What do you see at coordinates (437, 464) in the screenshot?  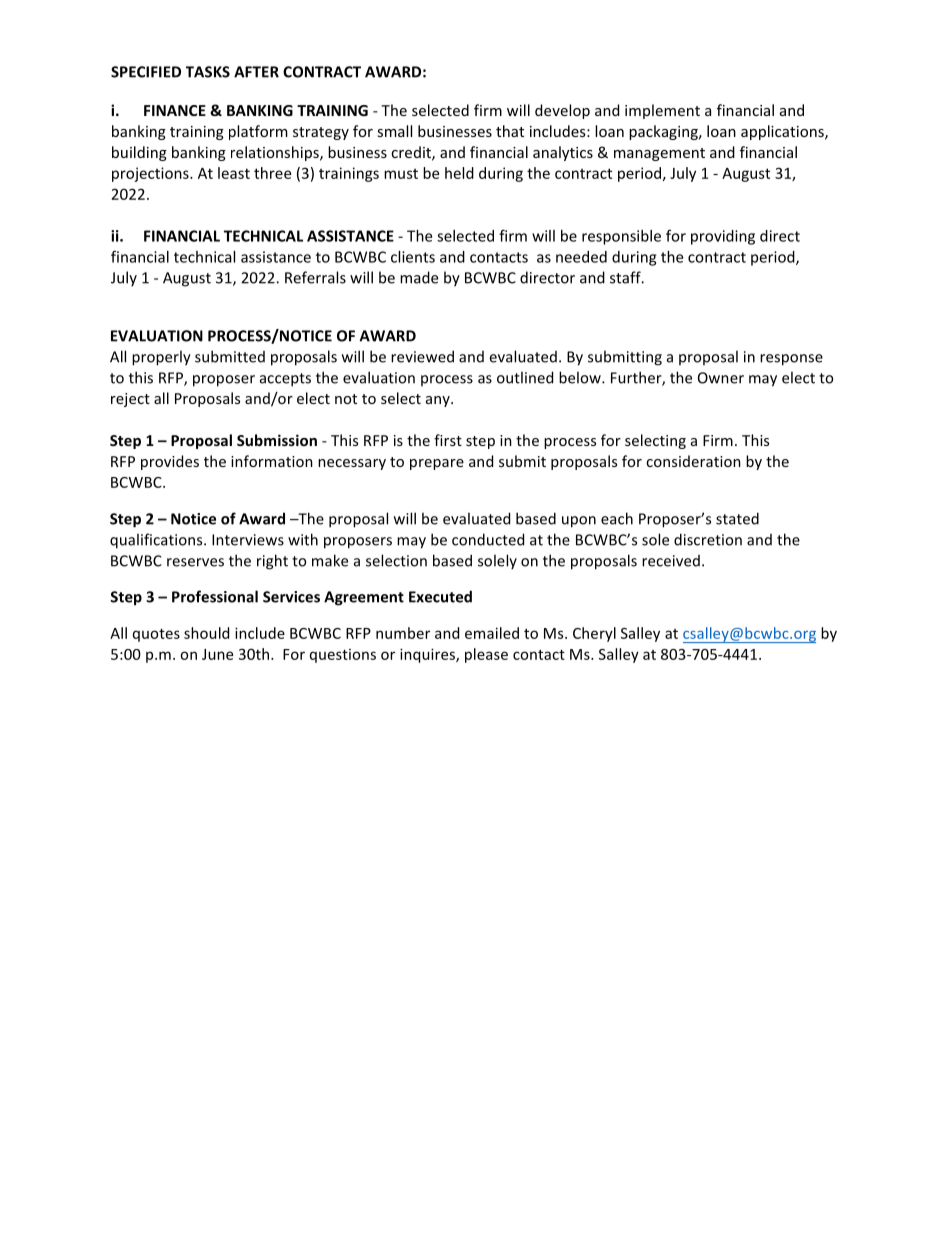 I see `prepare` at bounding box center [437, 464].
